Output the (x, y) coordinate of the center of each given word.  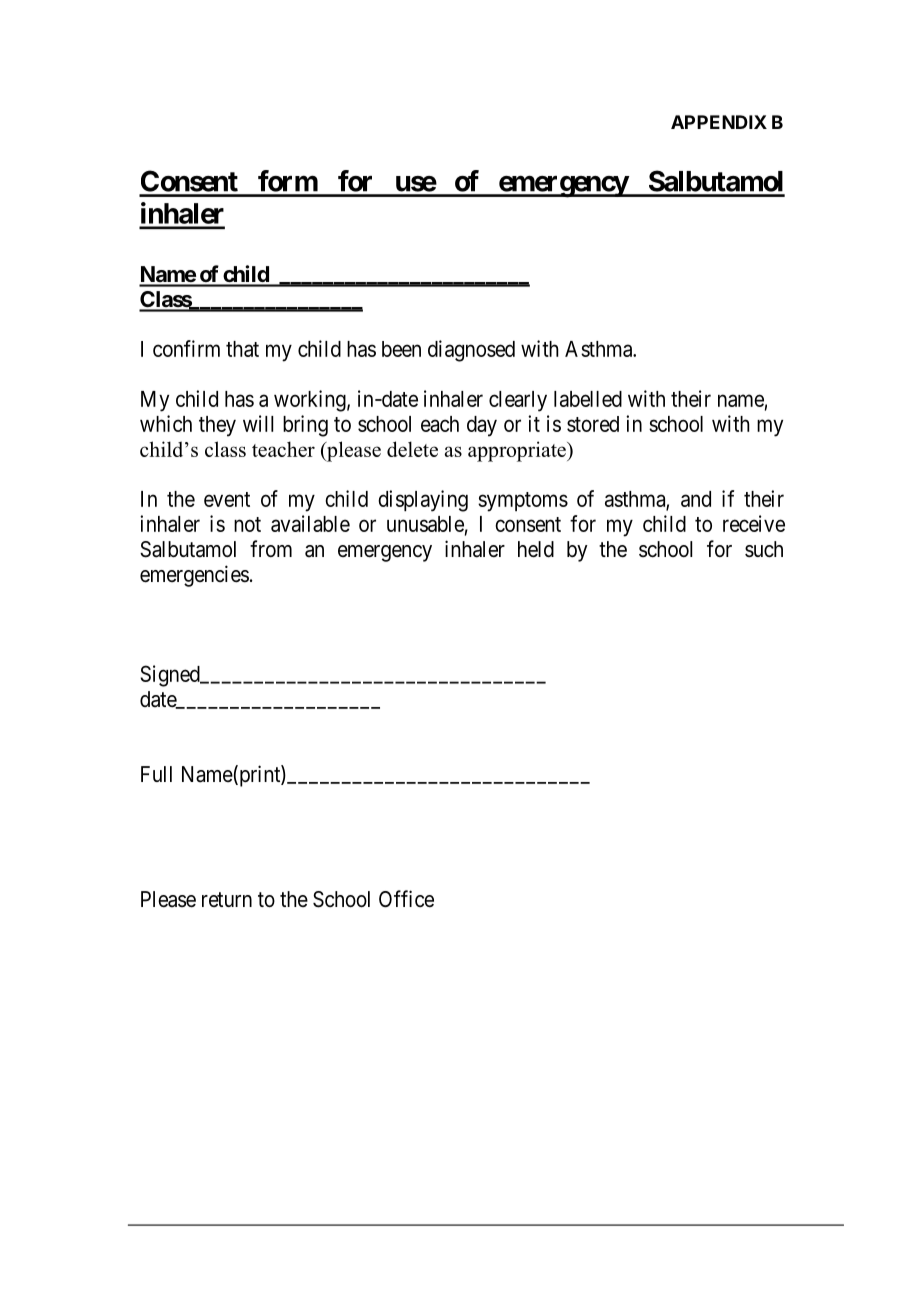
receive (754, 523)
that (242, 349)
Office (406, 899)
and (696, 499)
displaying (423, 501)
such (764, 549)
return (227, 899)
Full (156, 774)
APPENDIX (719, 122)
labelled (588, 399)
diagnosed (471, 351)
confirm (186, 348)
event (227, 499)
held (536, 549)
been (401, 349)
